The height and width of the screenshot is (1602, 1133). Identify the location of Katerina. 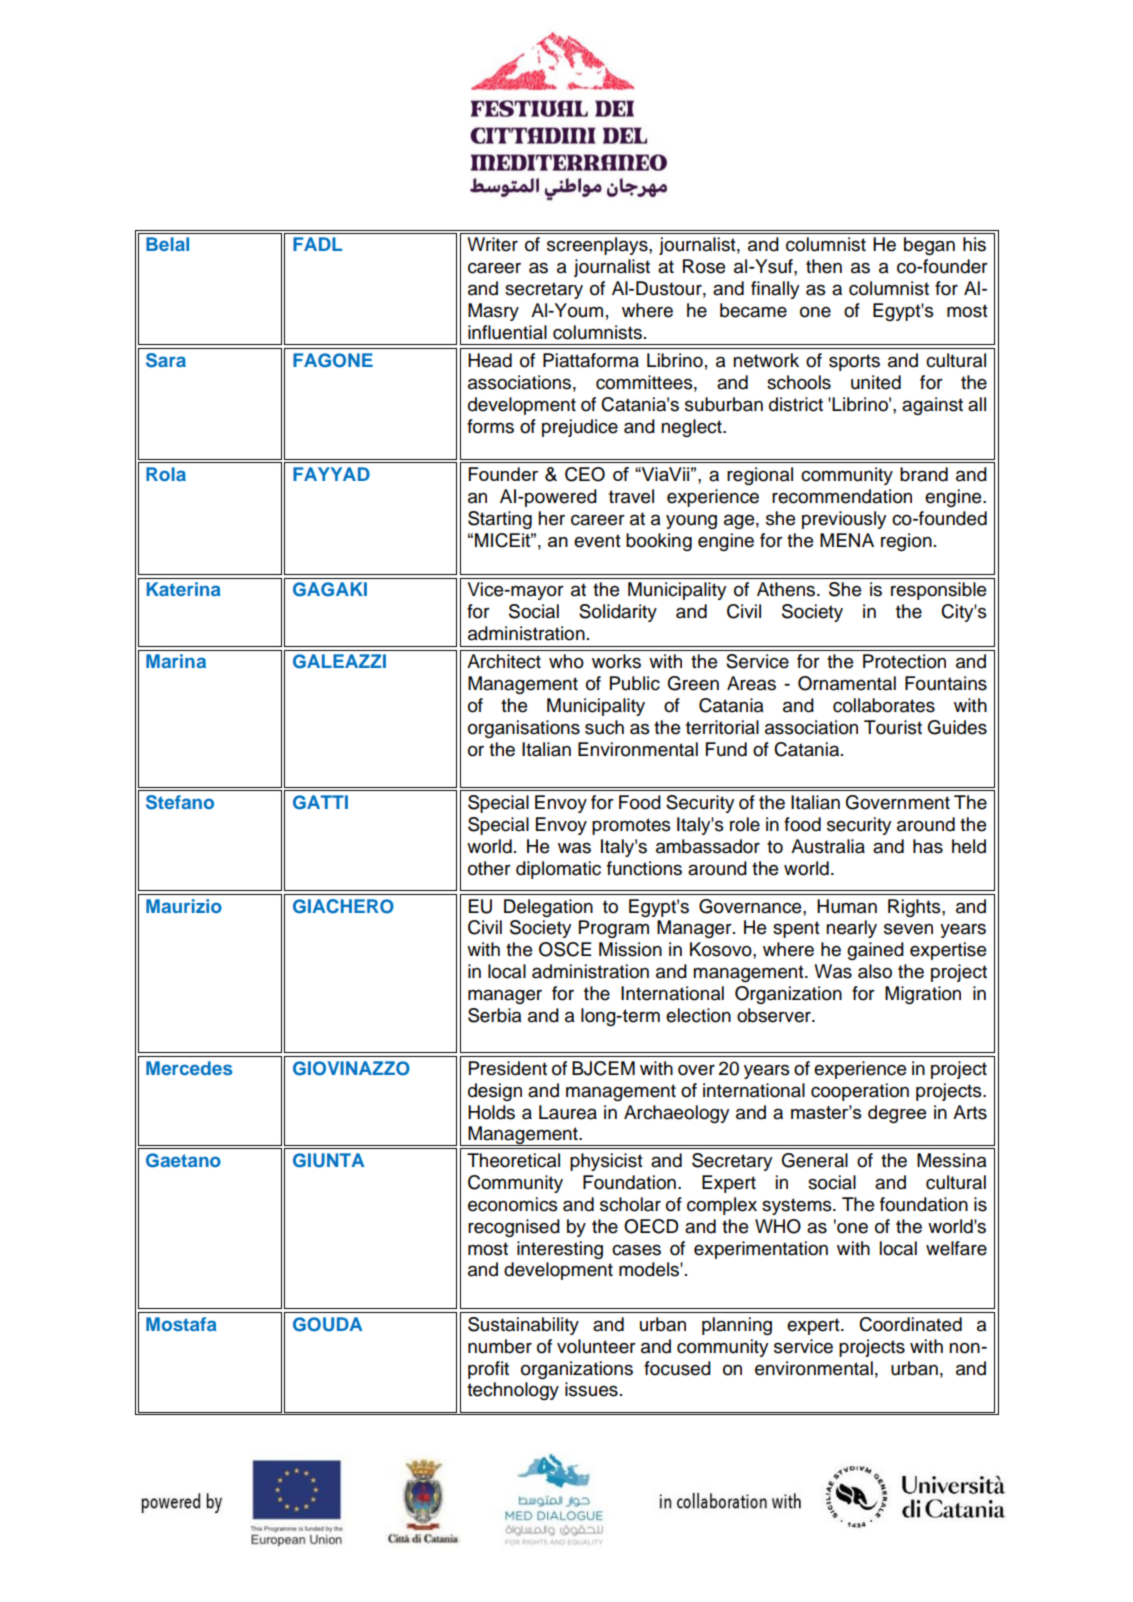
(184, 589).
